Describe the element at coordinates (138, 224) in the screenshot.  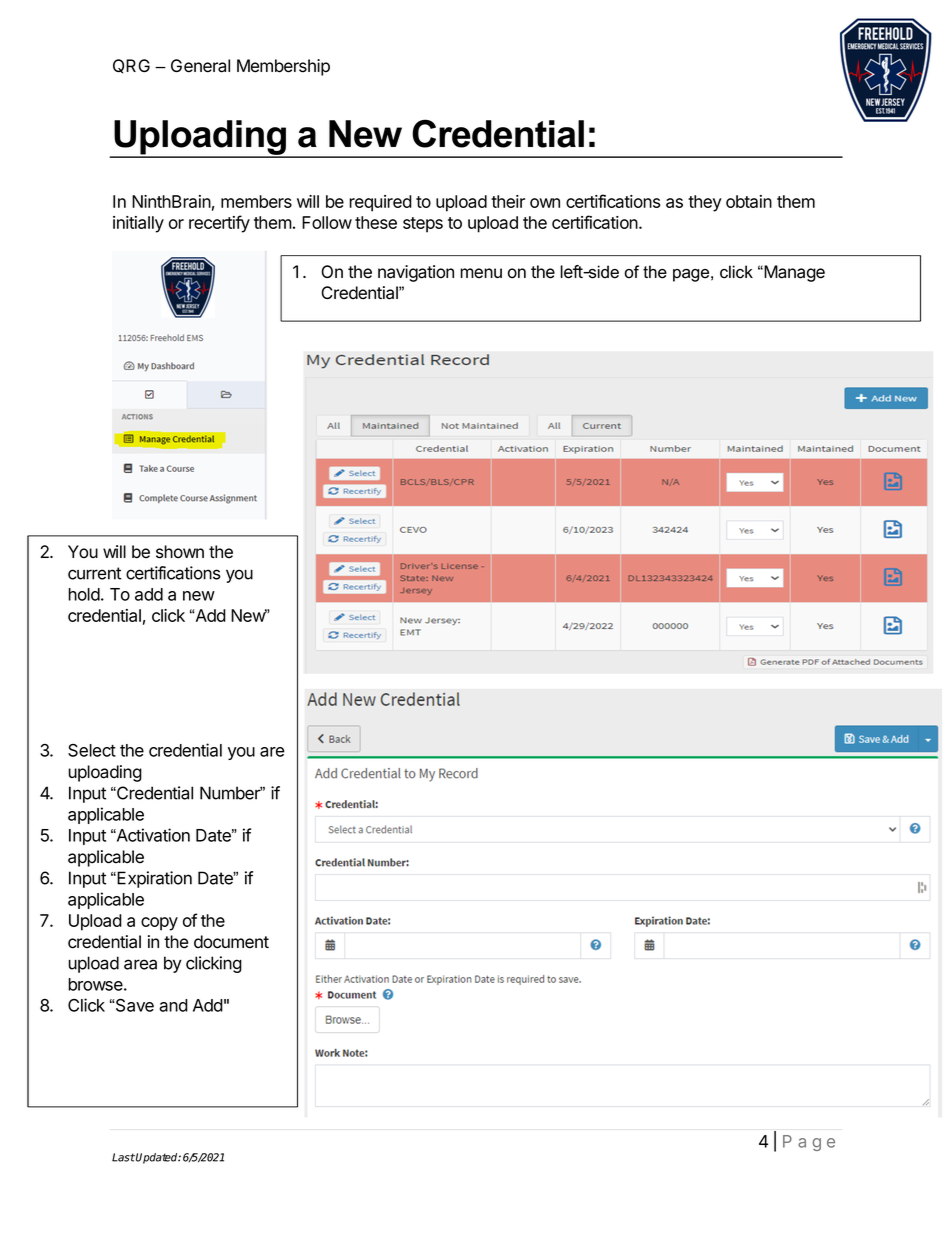
I see `initially` at that location.
